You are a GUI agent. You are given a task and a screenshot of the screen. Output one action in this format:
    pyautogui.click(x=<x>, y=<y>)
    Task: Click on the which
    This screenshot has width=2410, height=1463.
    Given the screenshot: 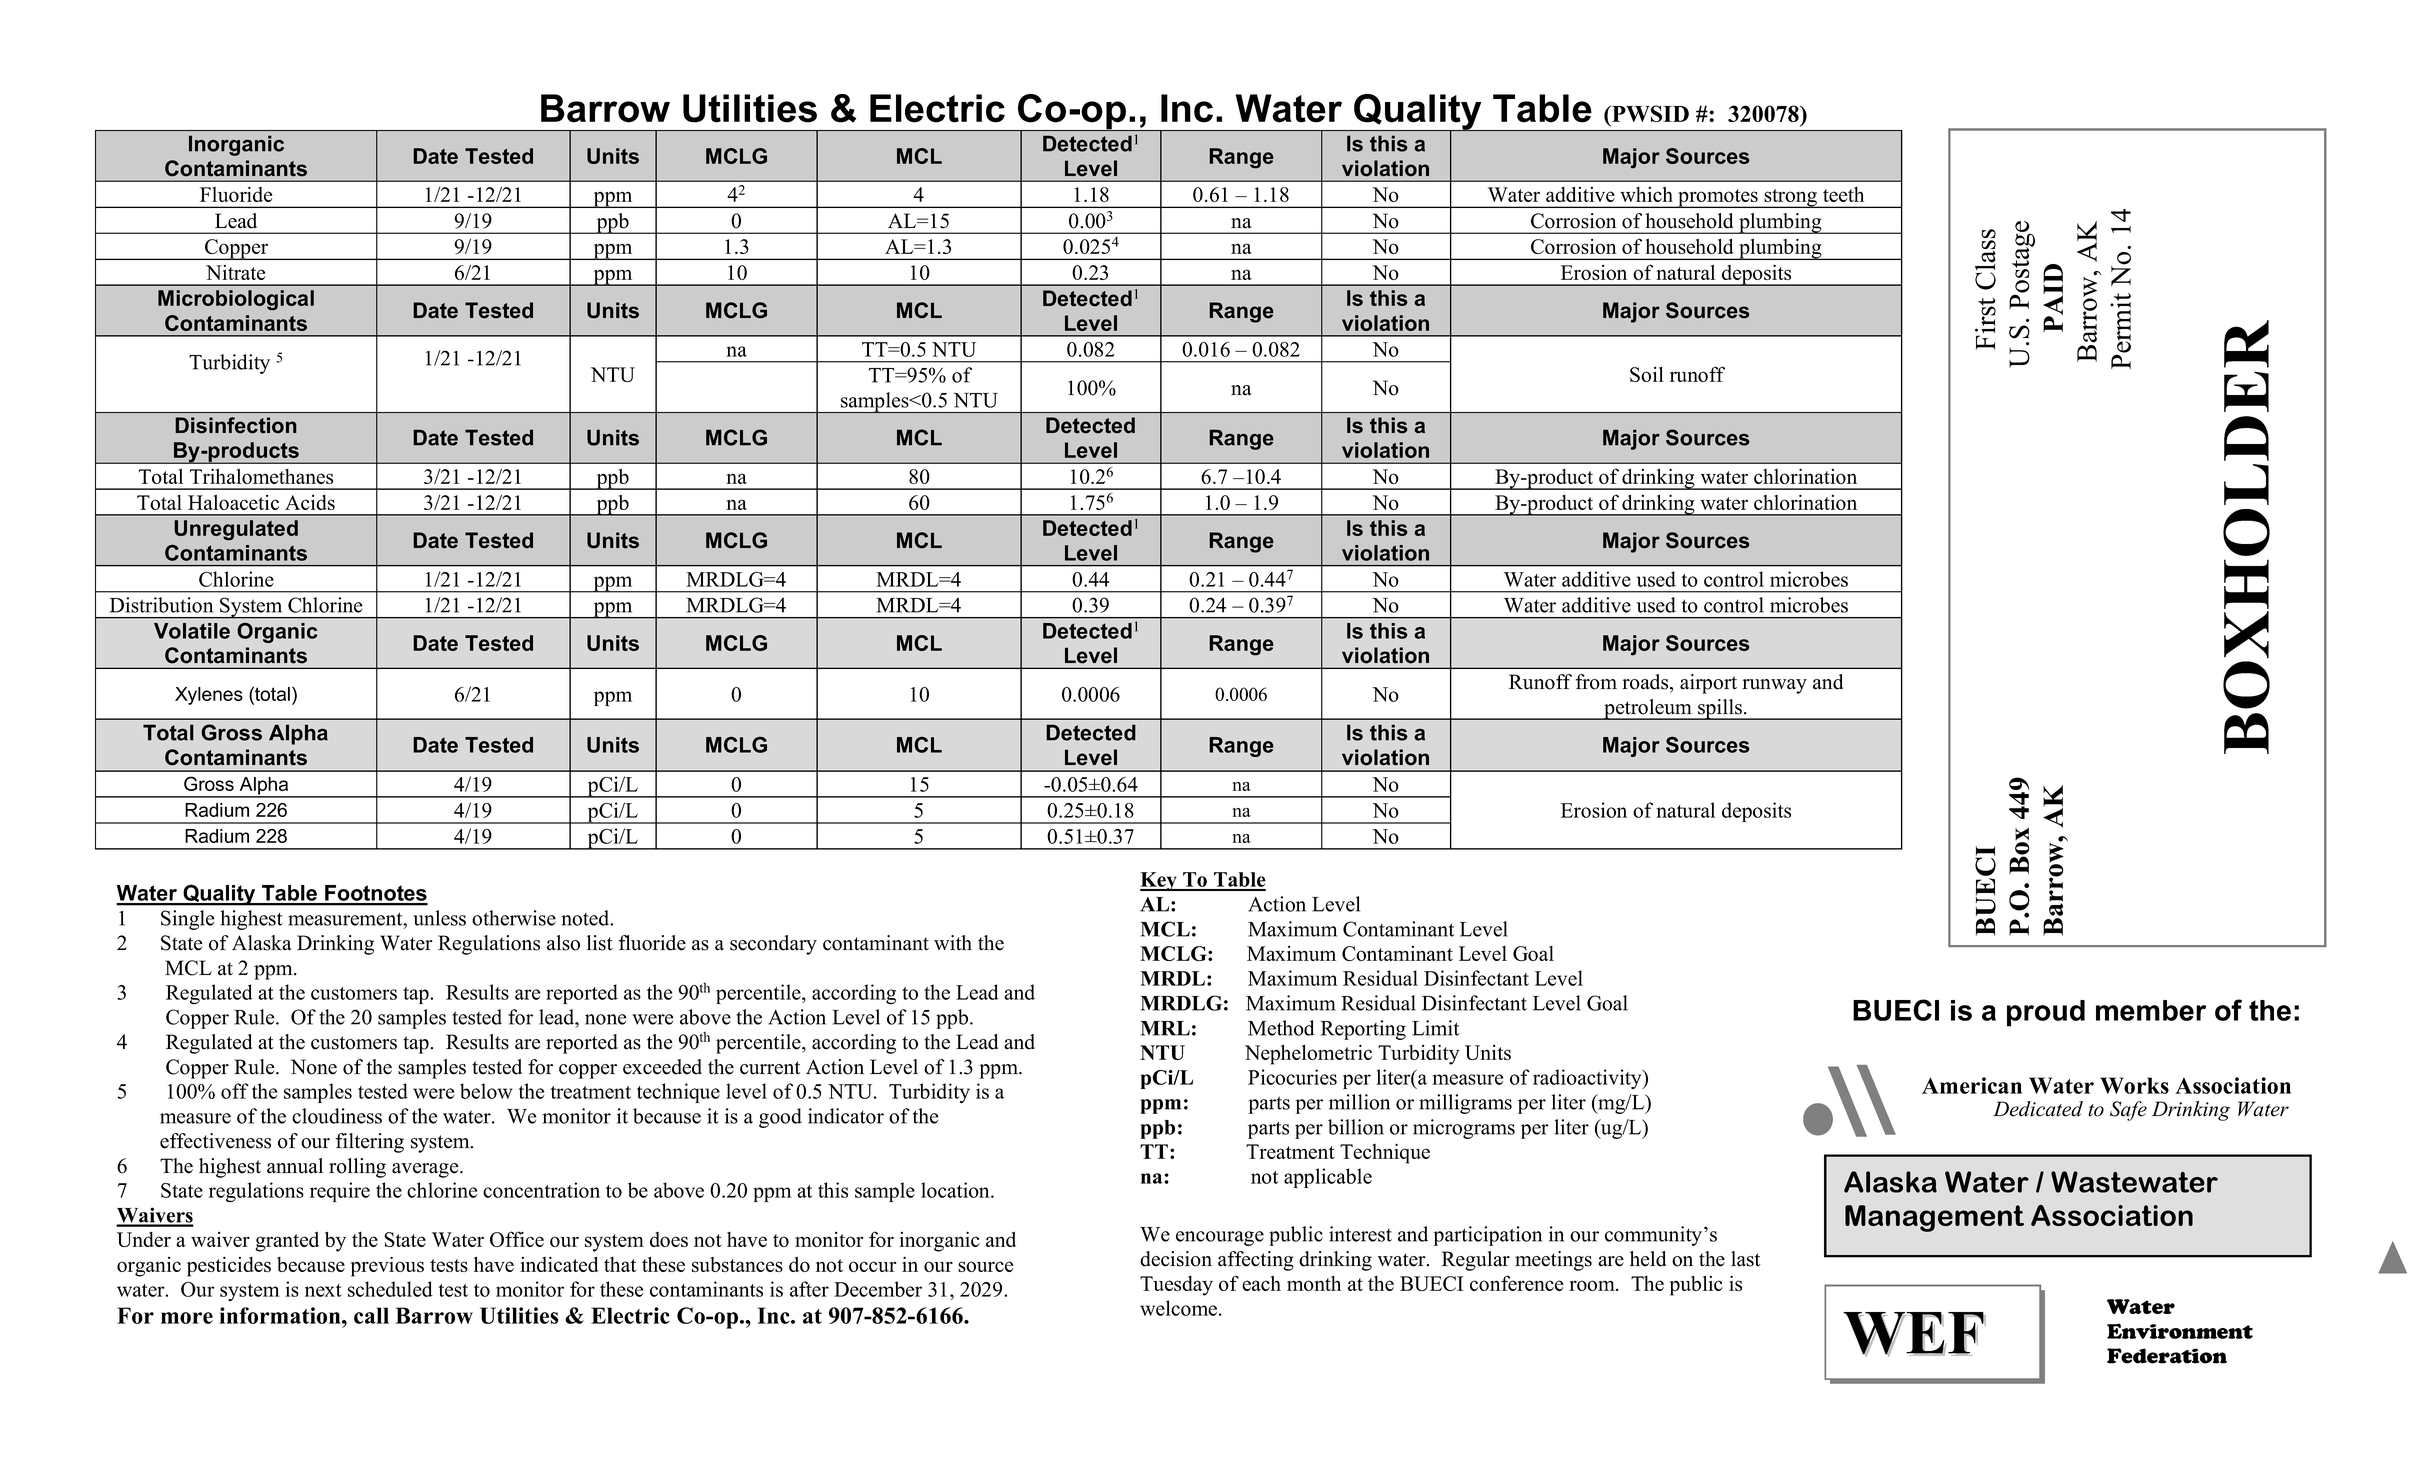 What is the action you would take?
    pyautogui.click(x=1646, y=194)
